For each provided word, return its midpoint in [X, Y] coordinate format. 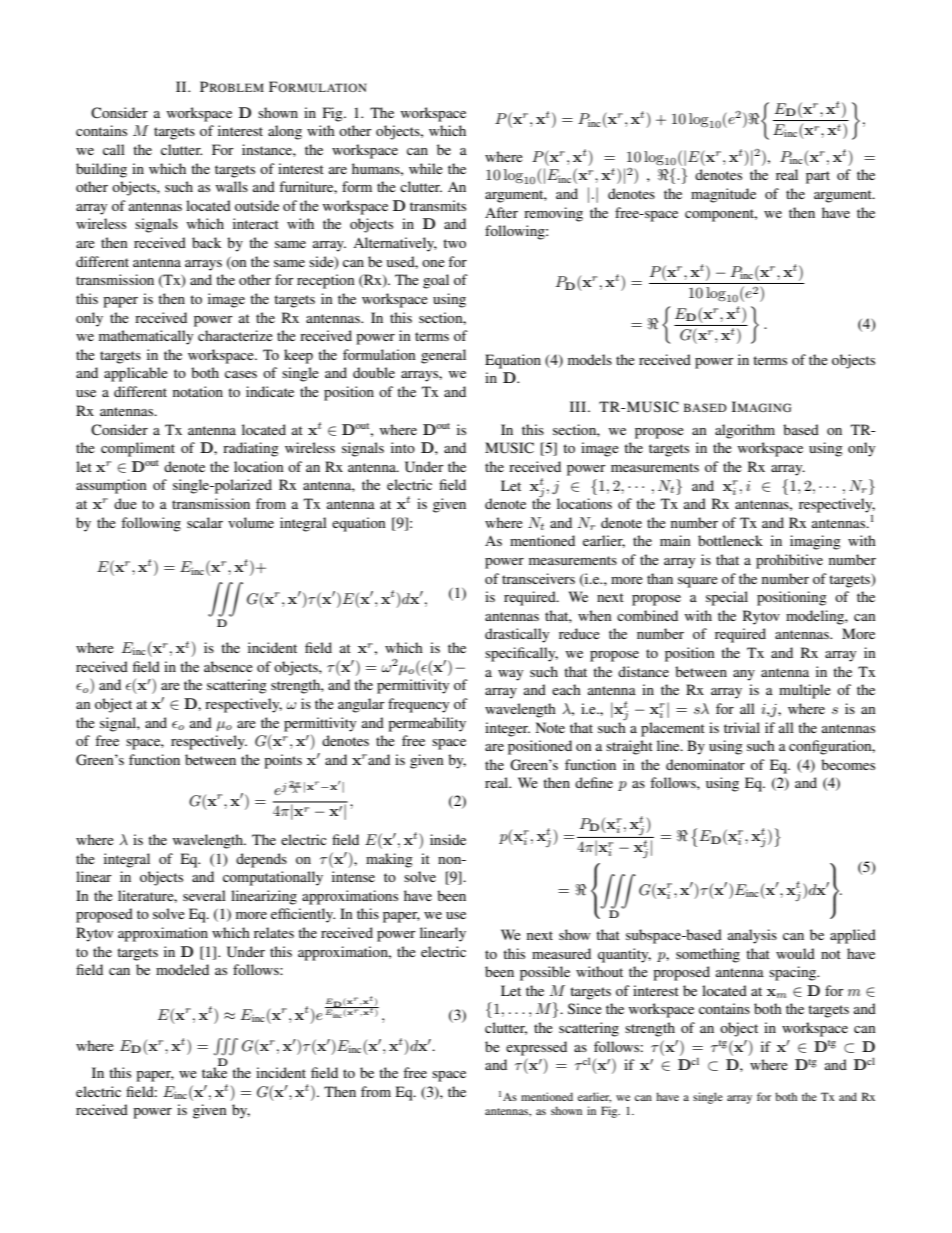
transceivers [538, 578]
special [727, 598]
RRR [226, 1047]
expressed [536, 1048]
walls [232, 186]
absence [228, 666]
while [426, 168]
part [818, 177]
